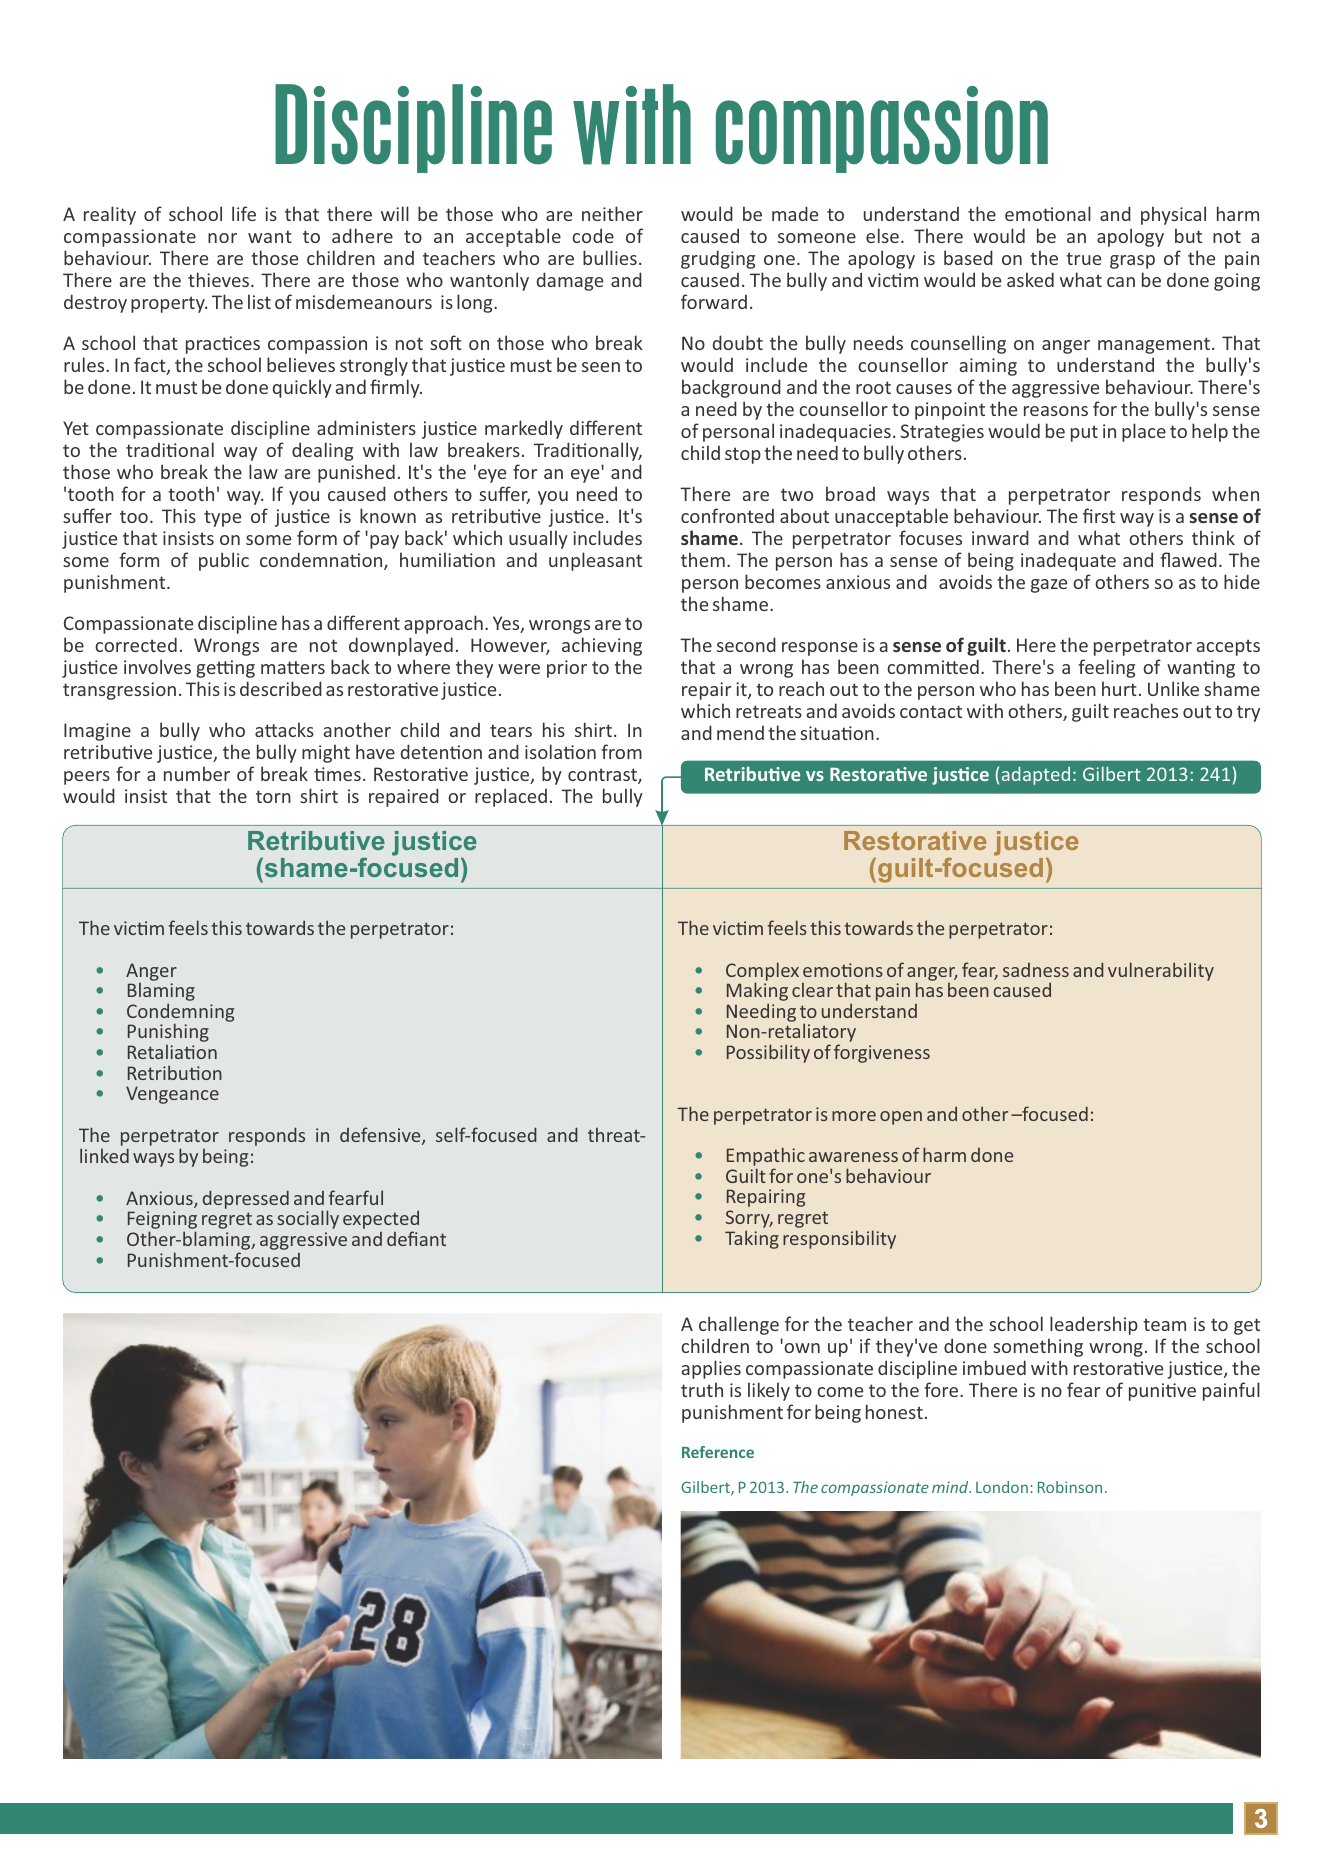  I want to click on Feigning, so click(162, 1221).
